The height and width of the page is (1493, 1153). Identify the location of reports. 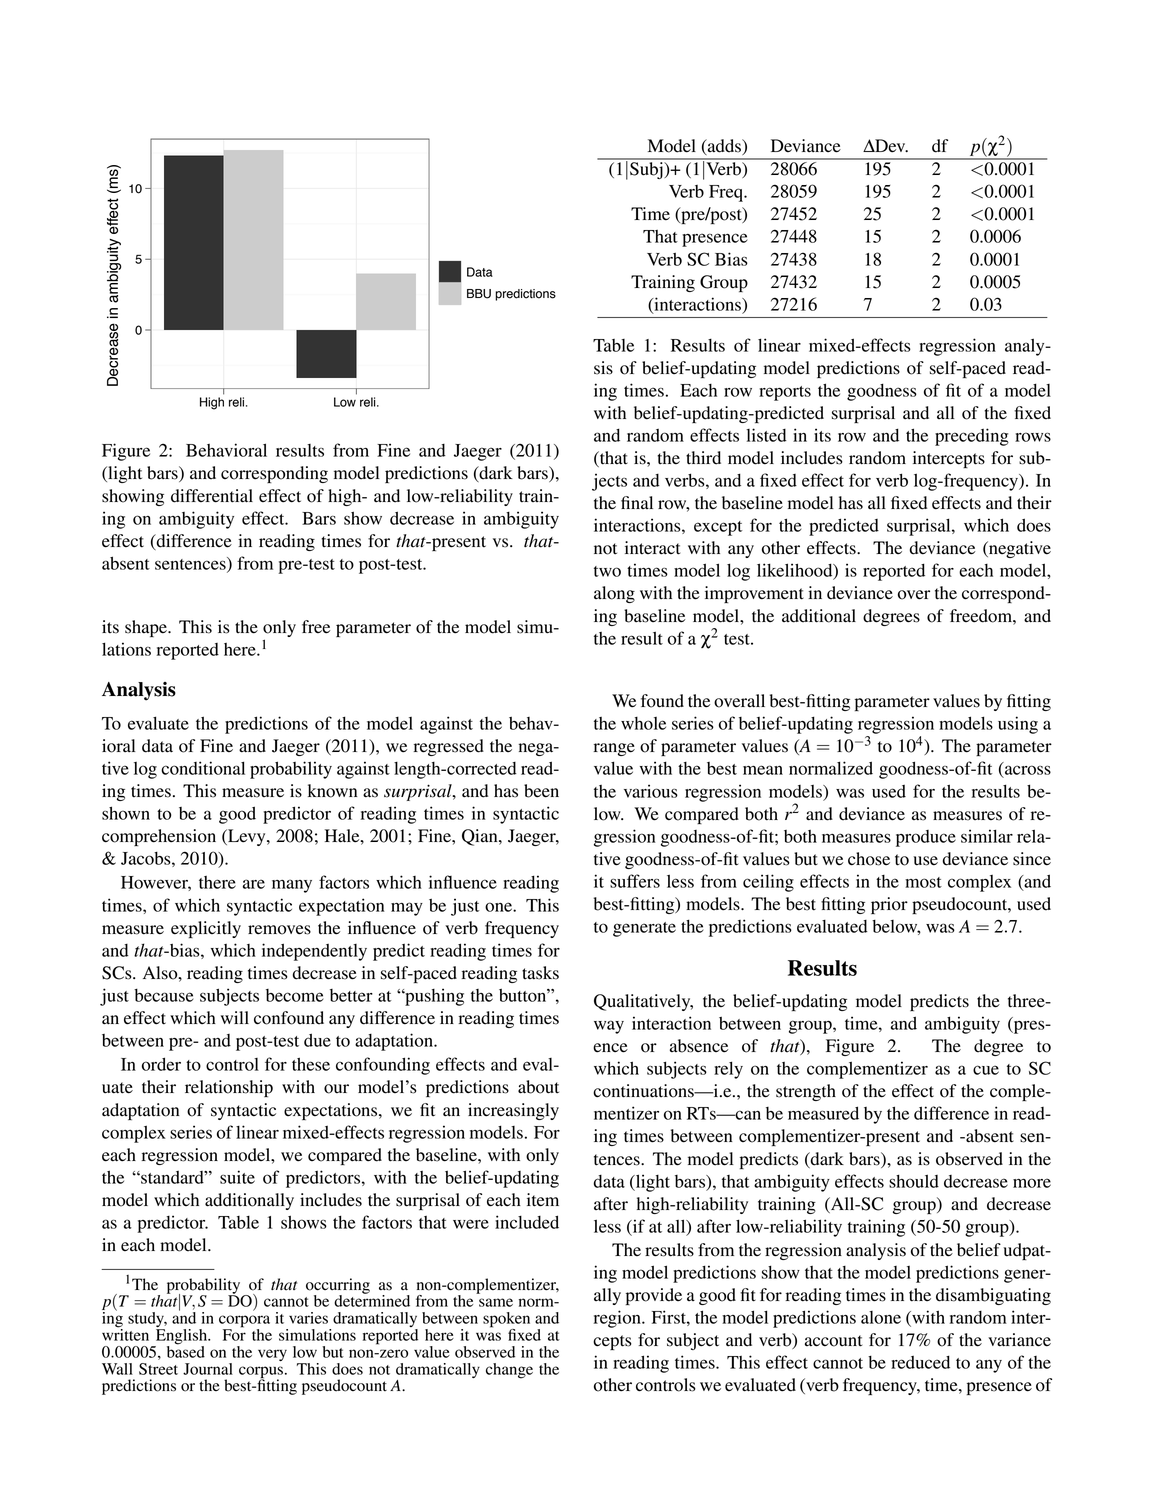
(785, 393).
